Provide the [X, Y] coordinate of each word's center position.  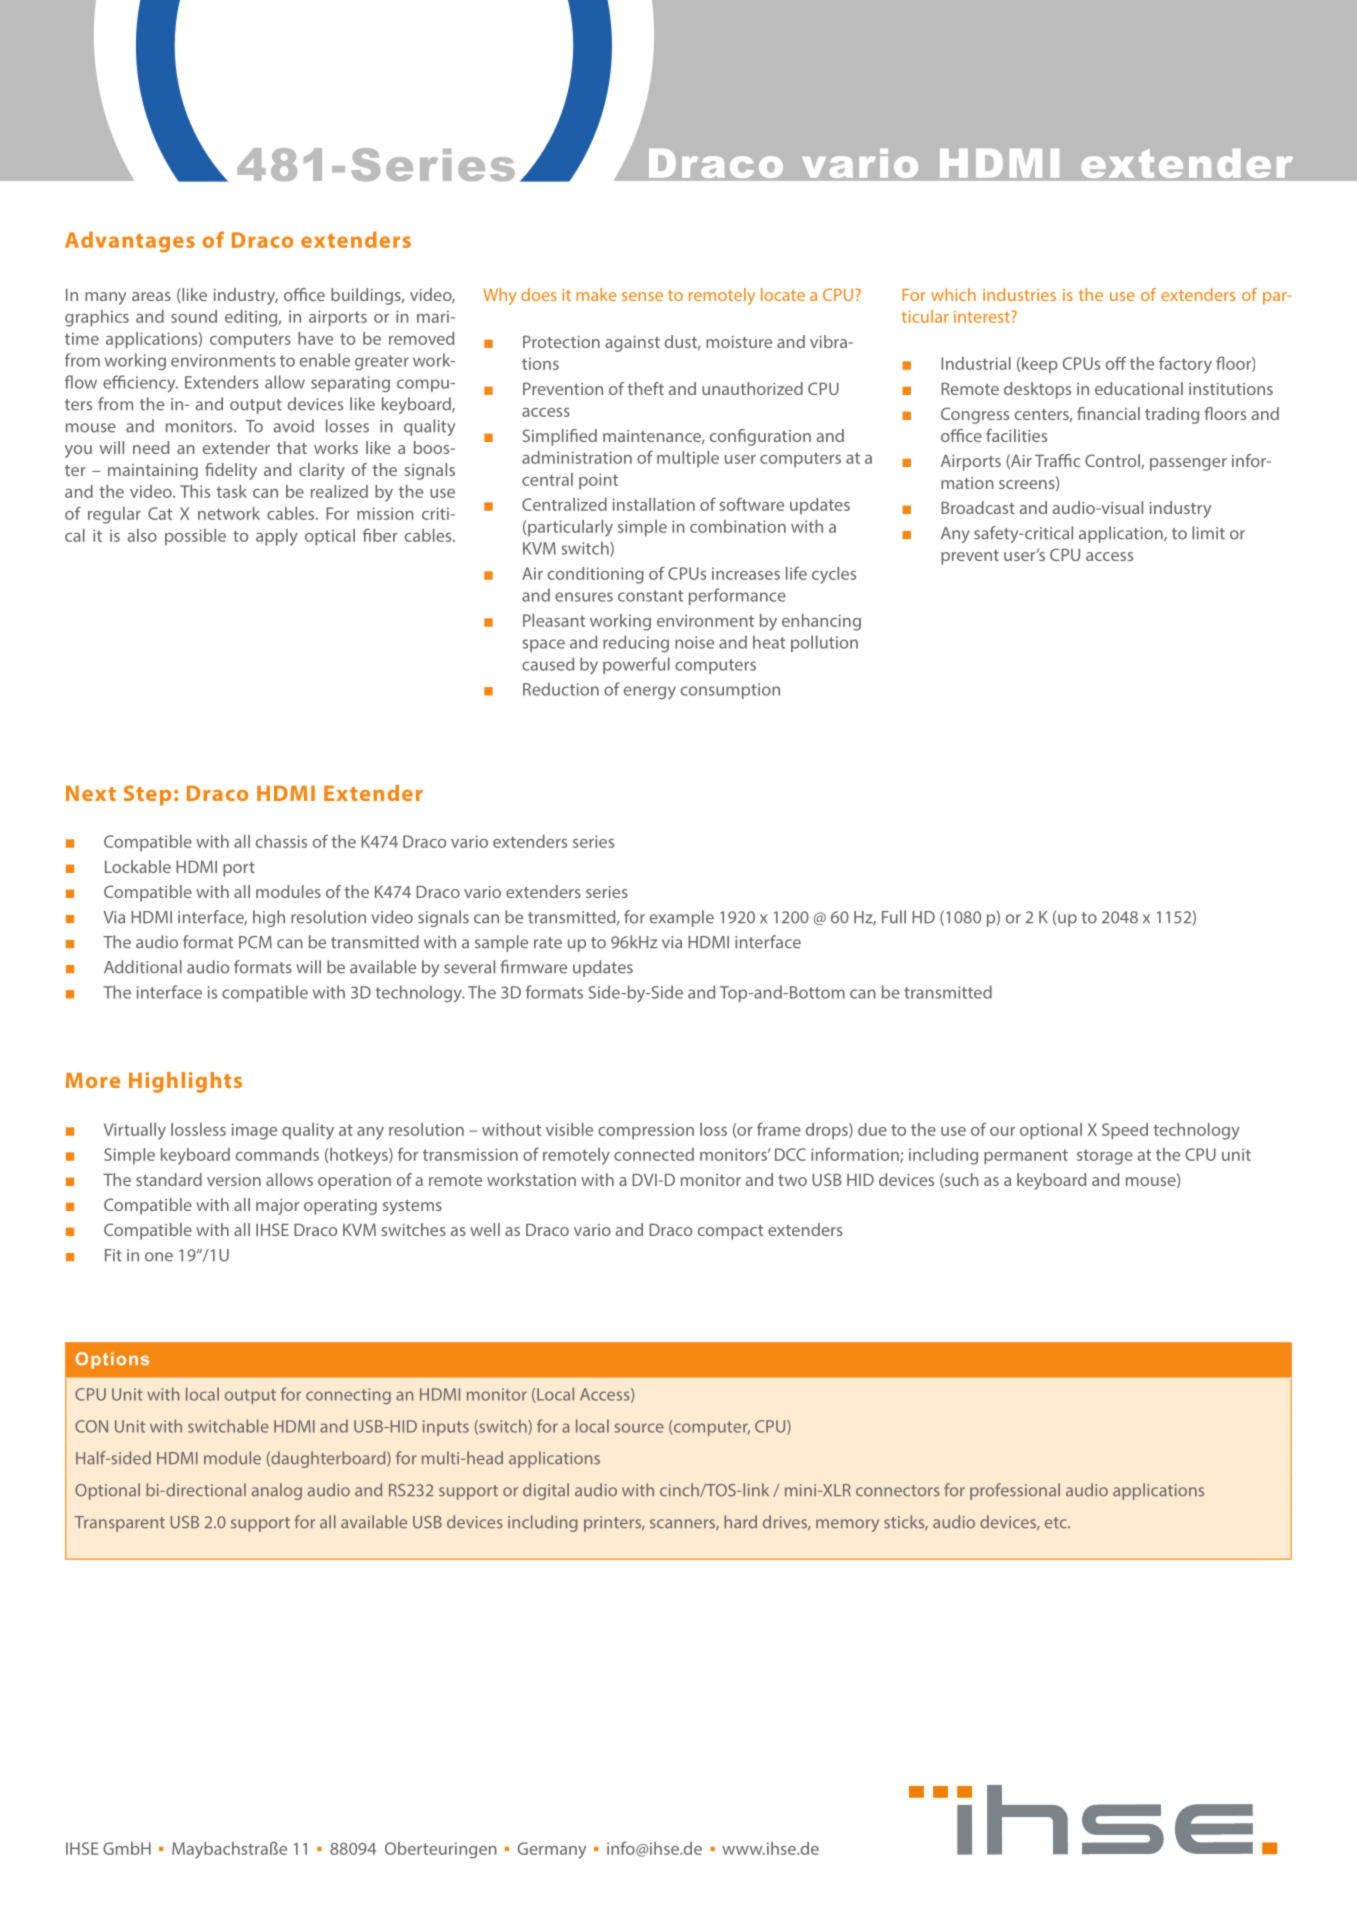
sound [194, 316]
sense [642, 296]
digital [546, 1491]
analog [277, 1491]
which [953, 294]
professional [1015, 1491]
